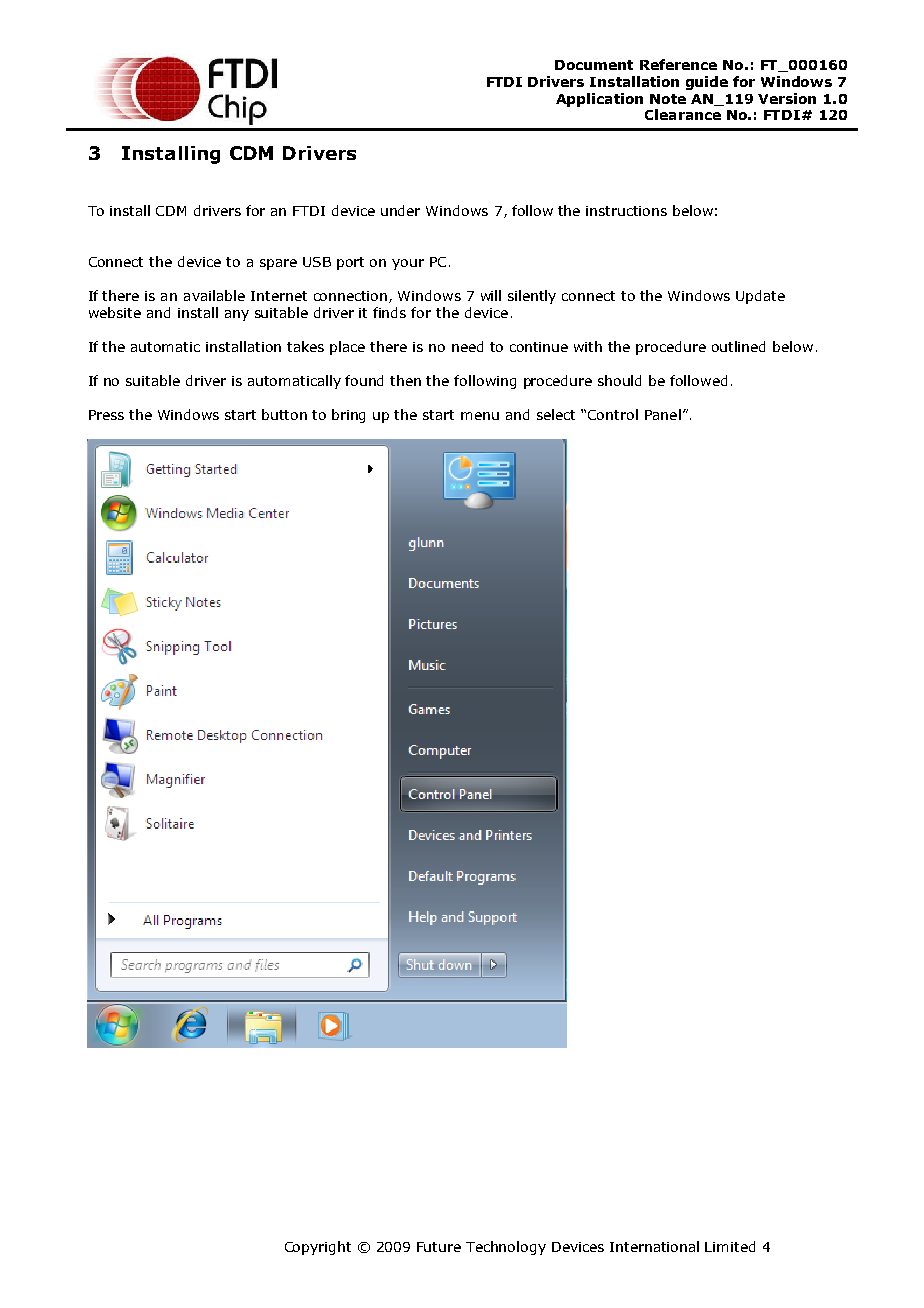  I want to click on Copyright, so click(318, 1248).
